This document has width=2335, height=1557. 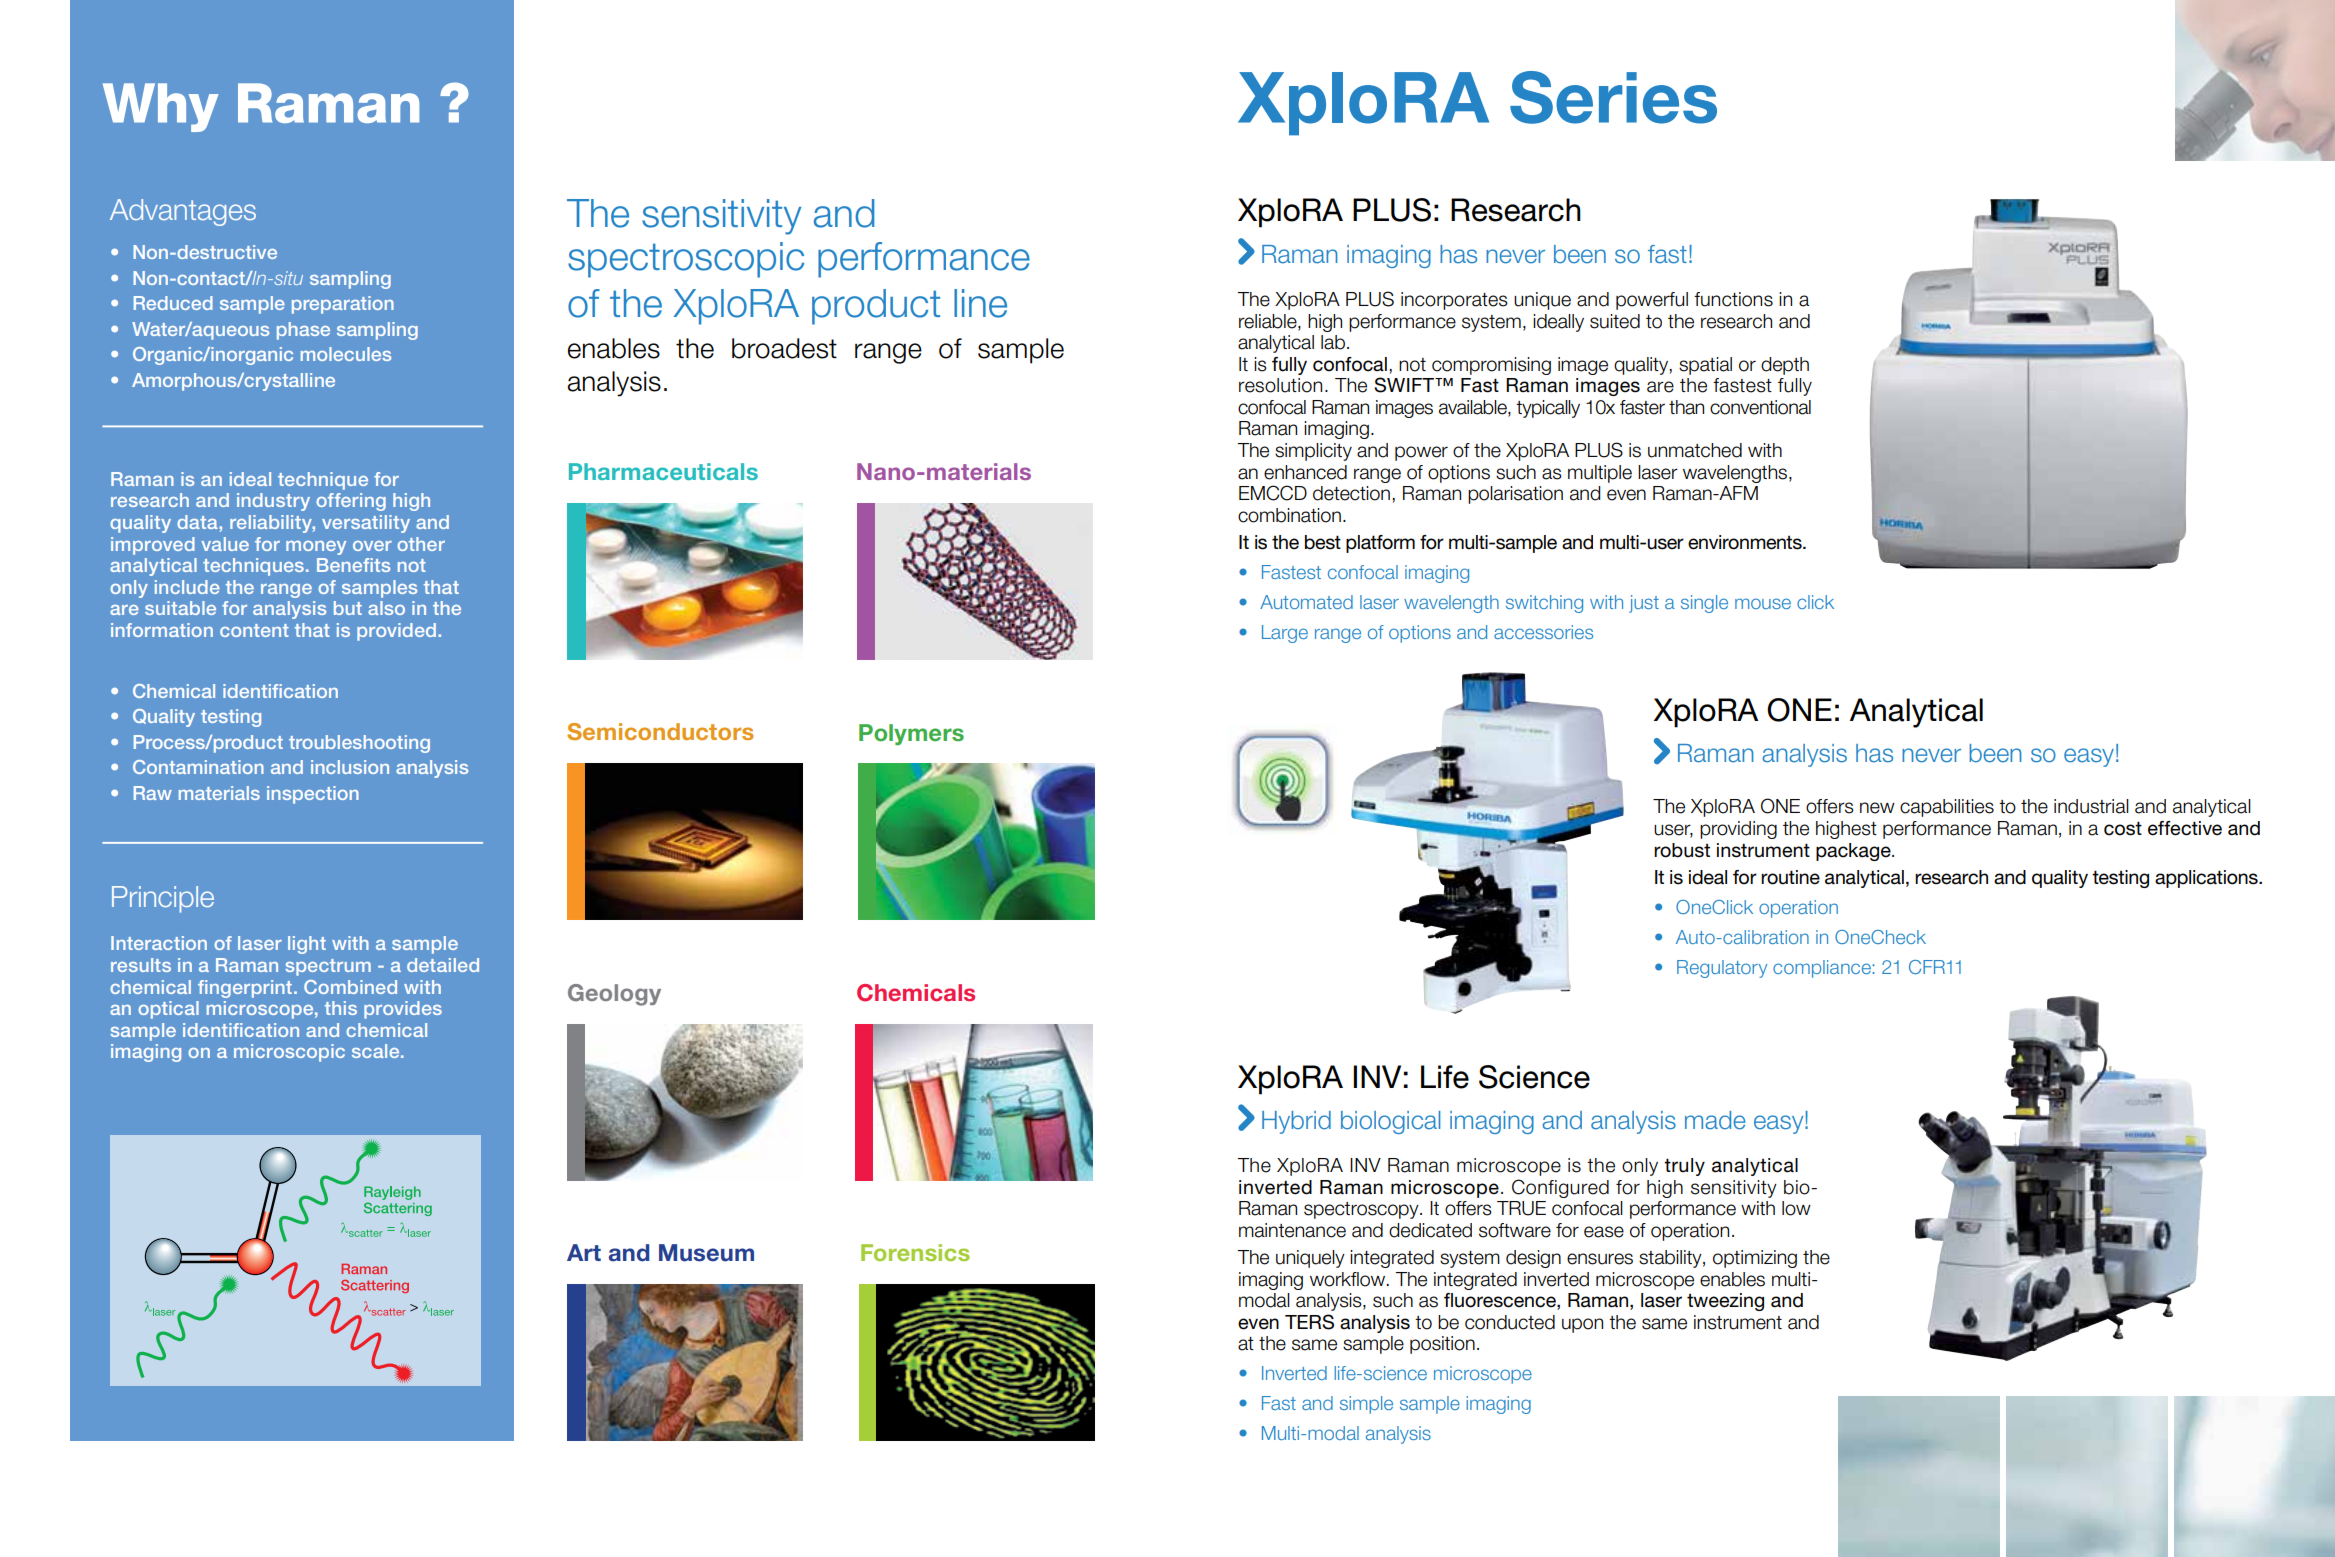 What do you see at coordinates (584, 1252) in the document?
I see `Art` at bounding box center [584, 1252].
